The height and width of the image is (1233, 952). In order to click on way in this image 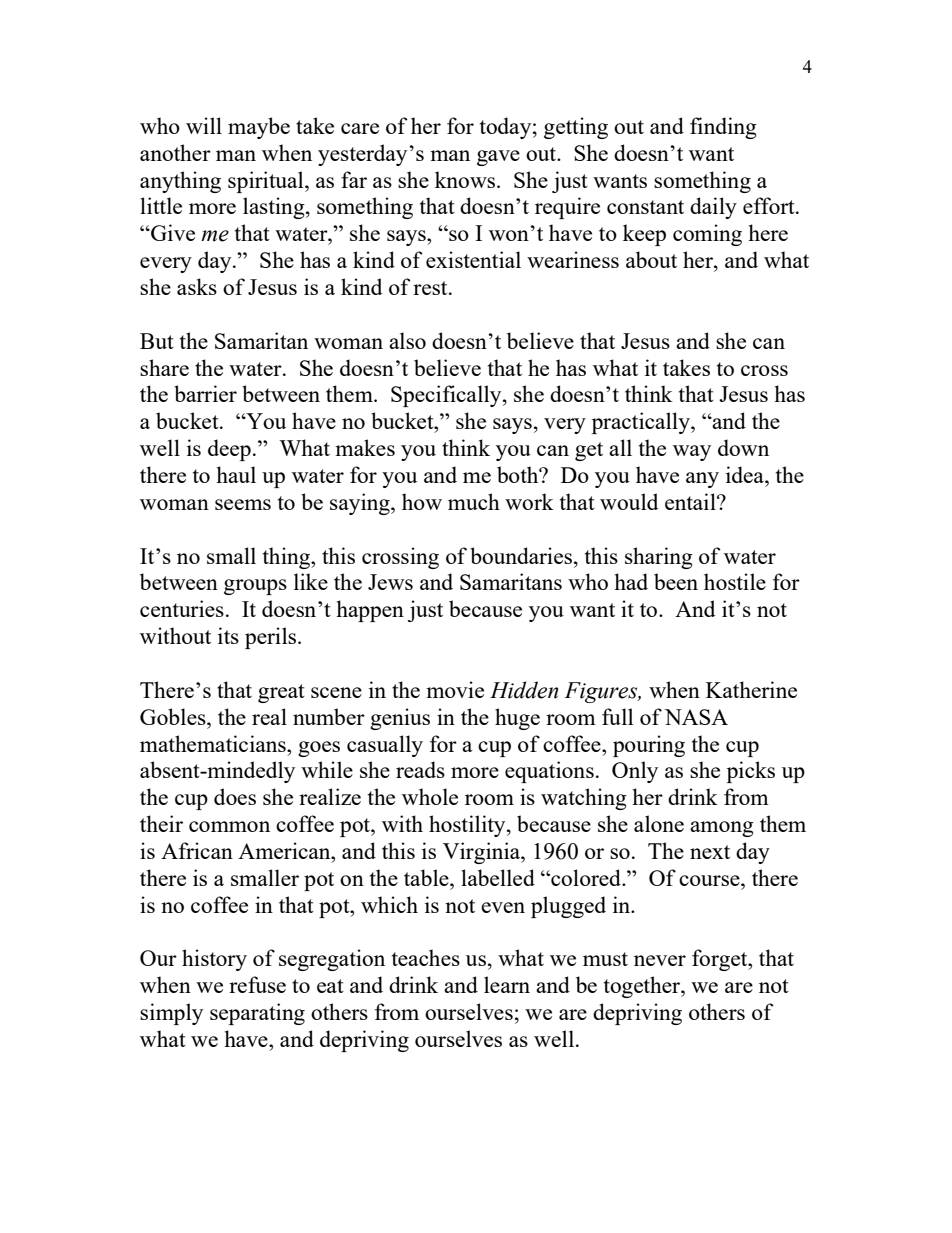, I will do `click(692, 453)`.
